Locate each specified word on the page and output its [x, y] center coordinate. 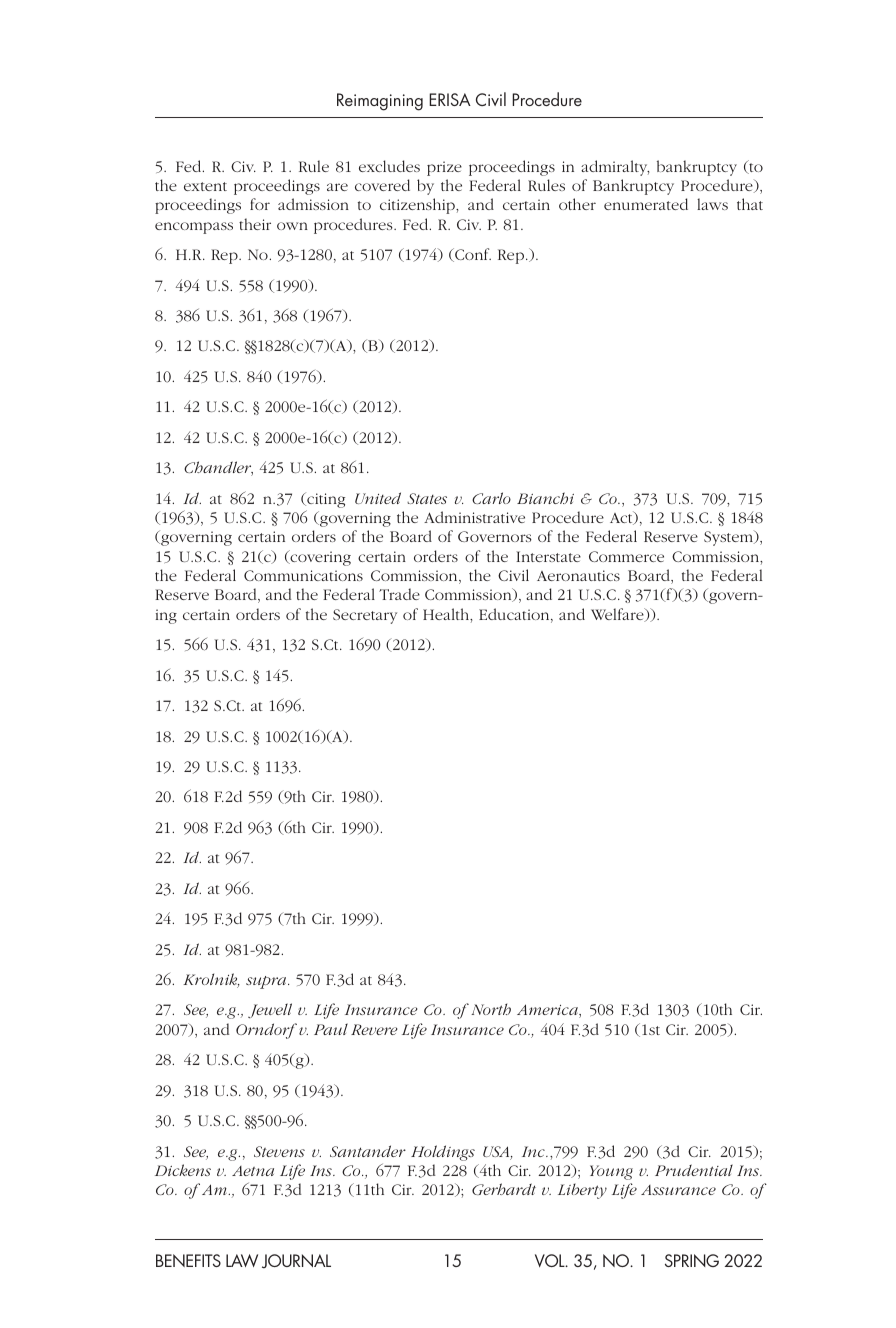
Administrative [474, 517]
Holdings [443, 1153]
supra [267, 982]
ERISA [450, 99]
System [730, 538]
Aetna [253, 1171]
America [548, 1011]
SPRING [692, 1260]
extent [205, 186]
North [491, 1009]
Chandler [218, 468]
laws [712, 204]
